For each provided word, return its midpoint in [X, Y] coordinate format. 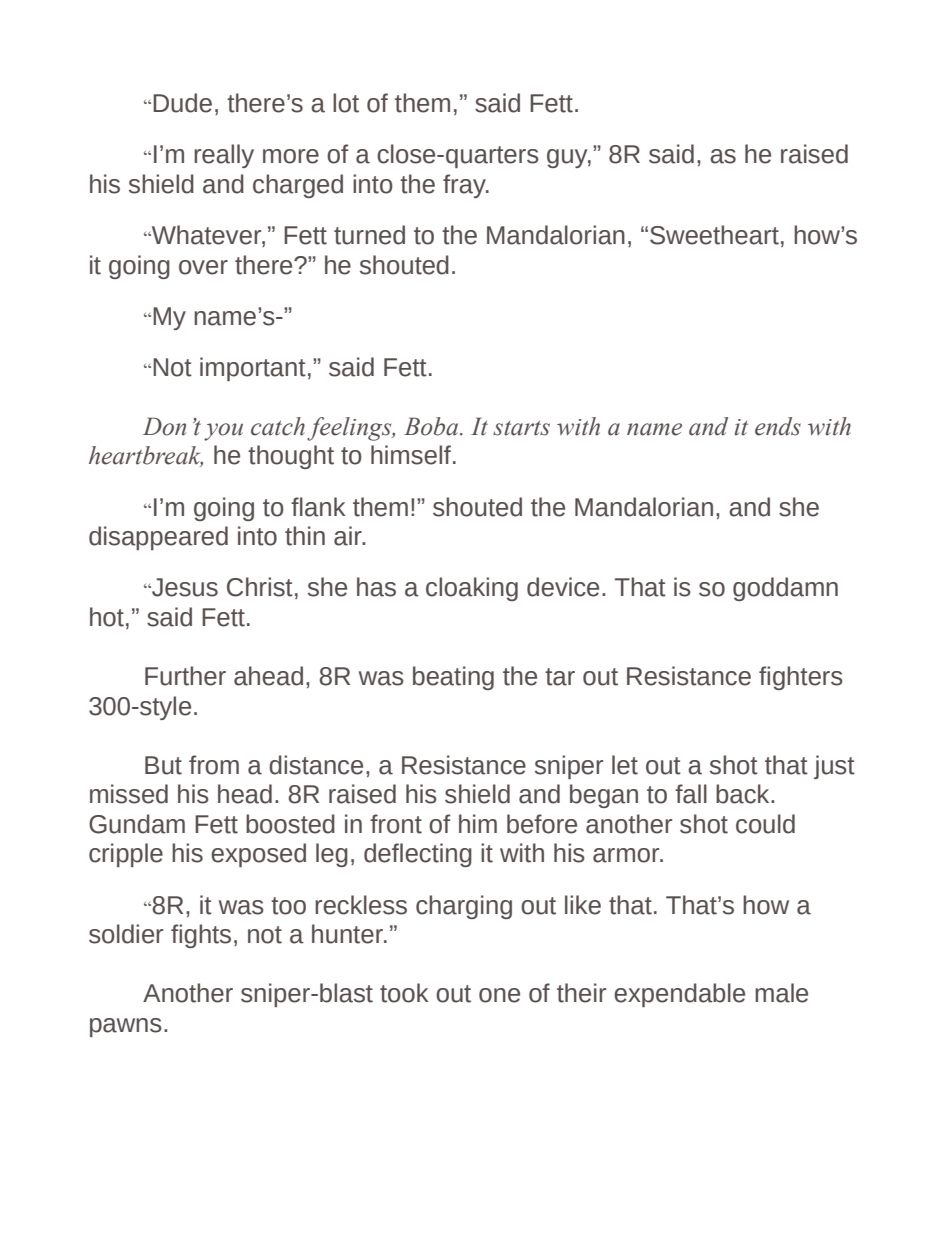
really [224, 156]
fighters [801, 678]
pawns [126, 1027]
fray [465, 186]
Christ [260, 587]
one [499, 995]
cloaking [472, 589]
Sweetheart [714, 235]
